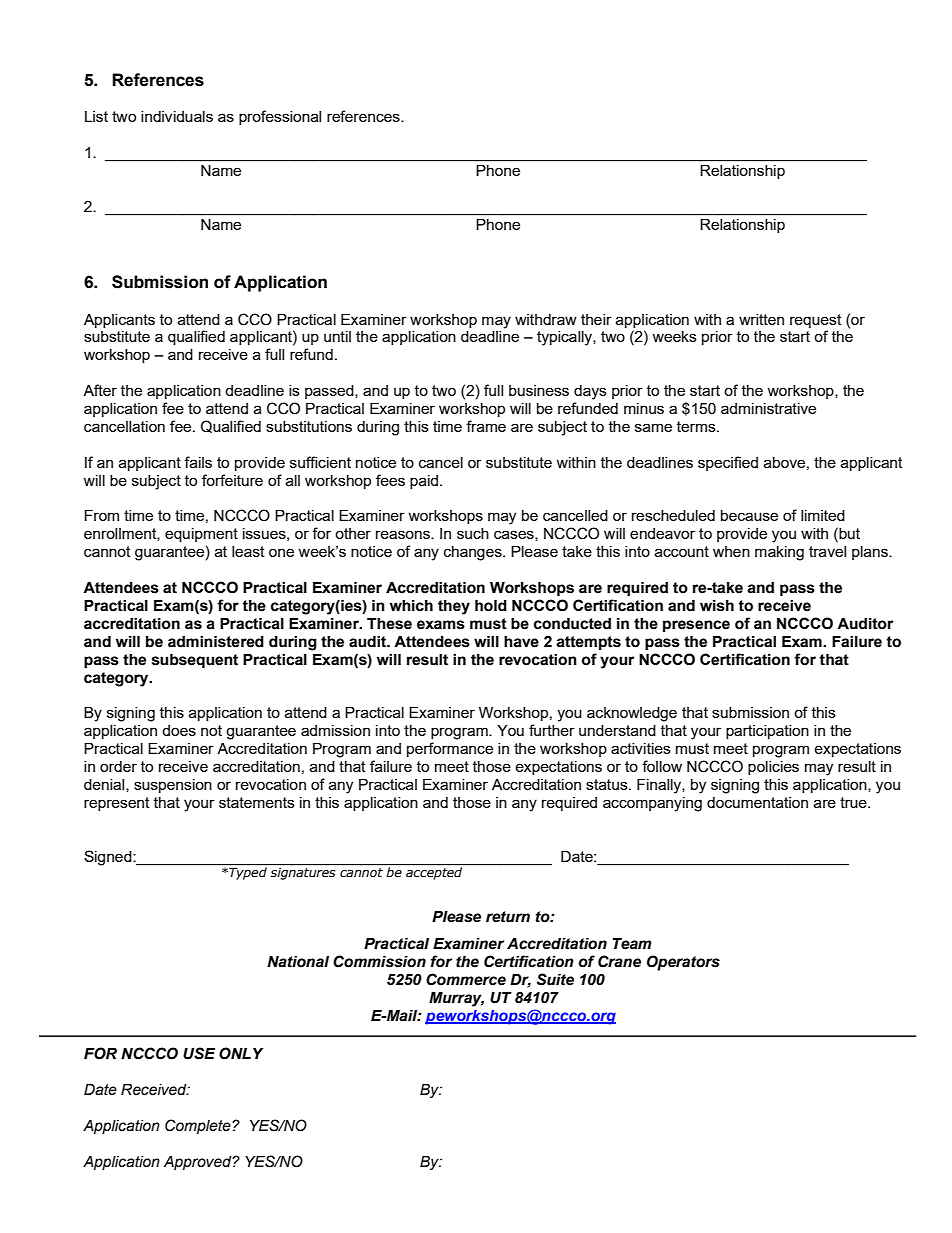 Image resolution: width=952 pixels, height=1233 pixels. Describe the element at coordinates (199, 1126) in the screenshot. I see `Complete` at that location.
